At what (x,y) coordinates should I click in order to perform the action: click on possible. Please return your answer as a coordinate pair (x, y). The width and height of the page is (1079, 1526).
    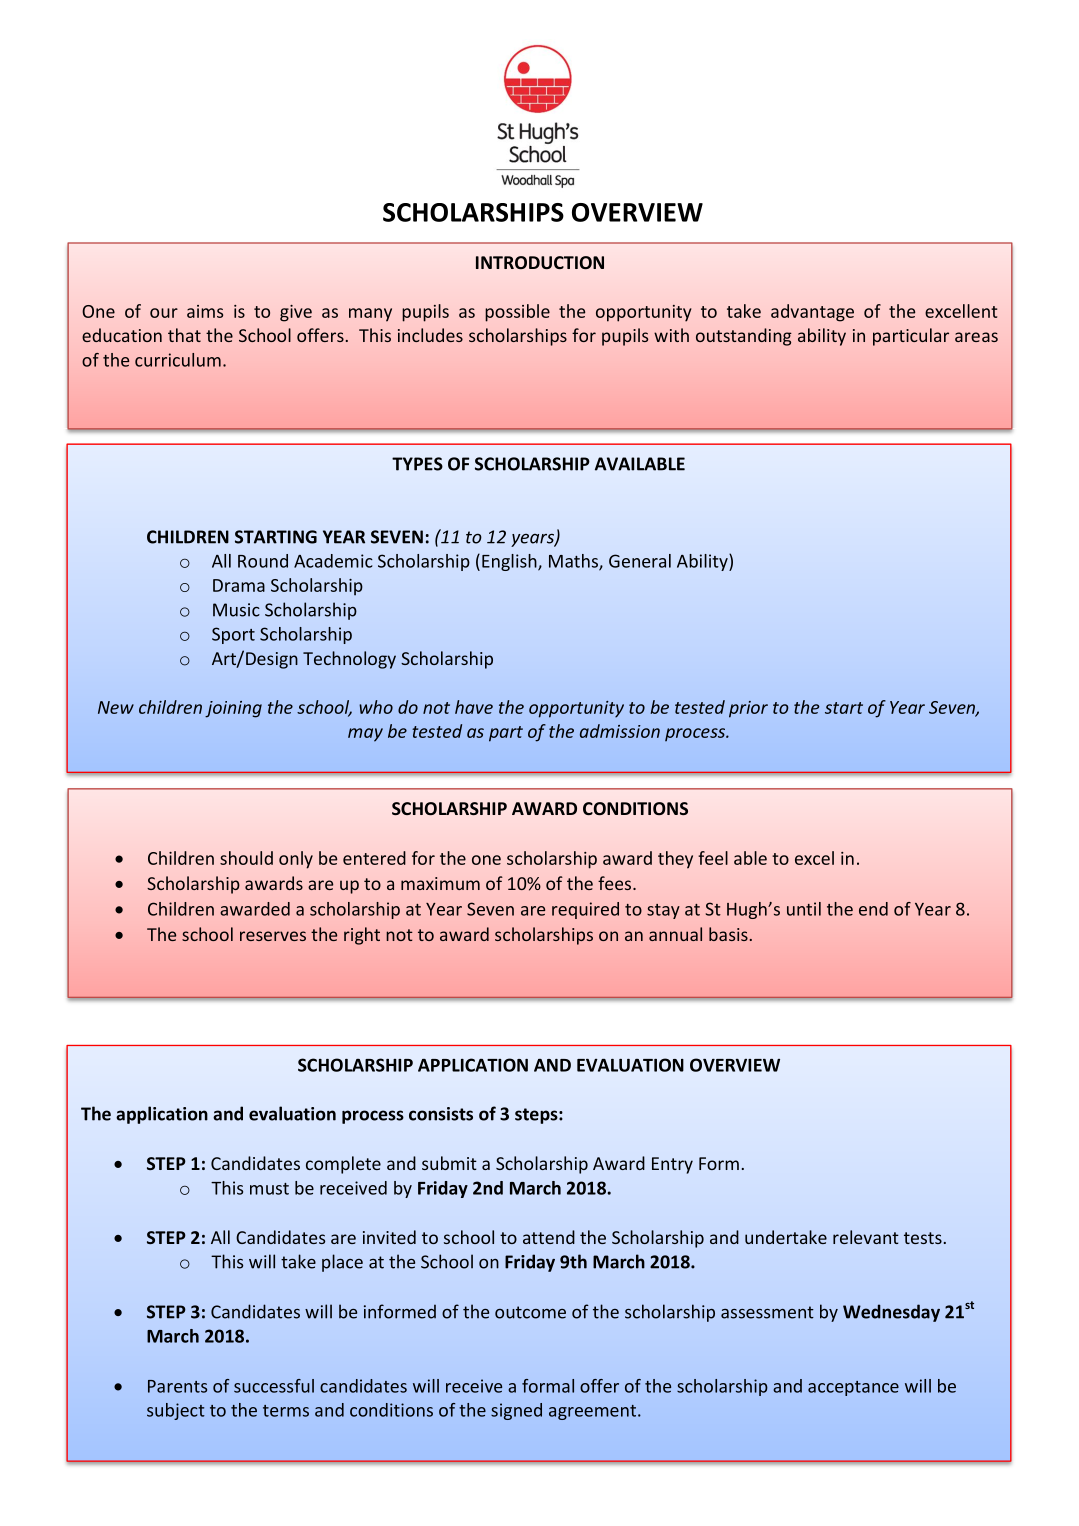
    Looking at the image, I should click on (517, 313).
